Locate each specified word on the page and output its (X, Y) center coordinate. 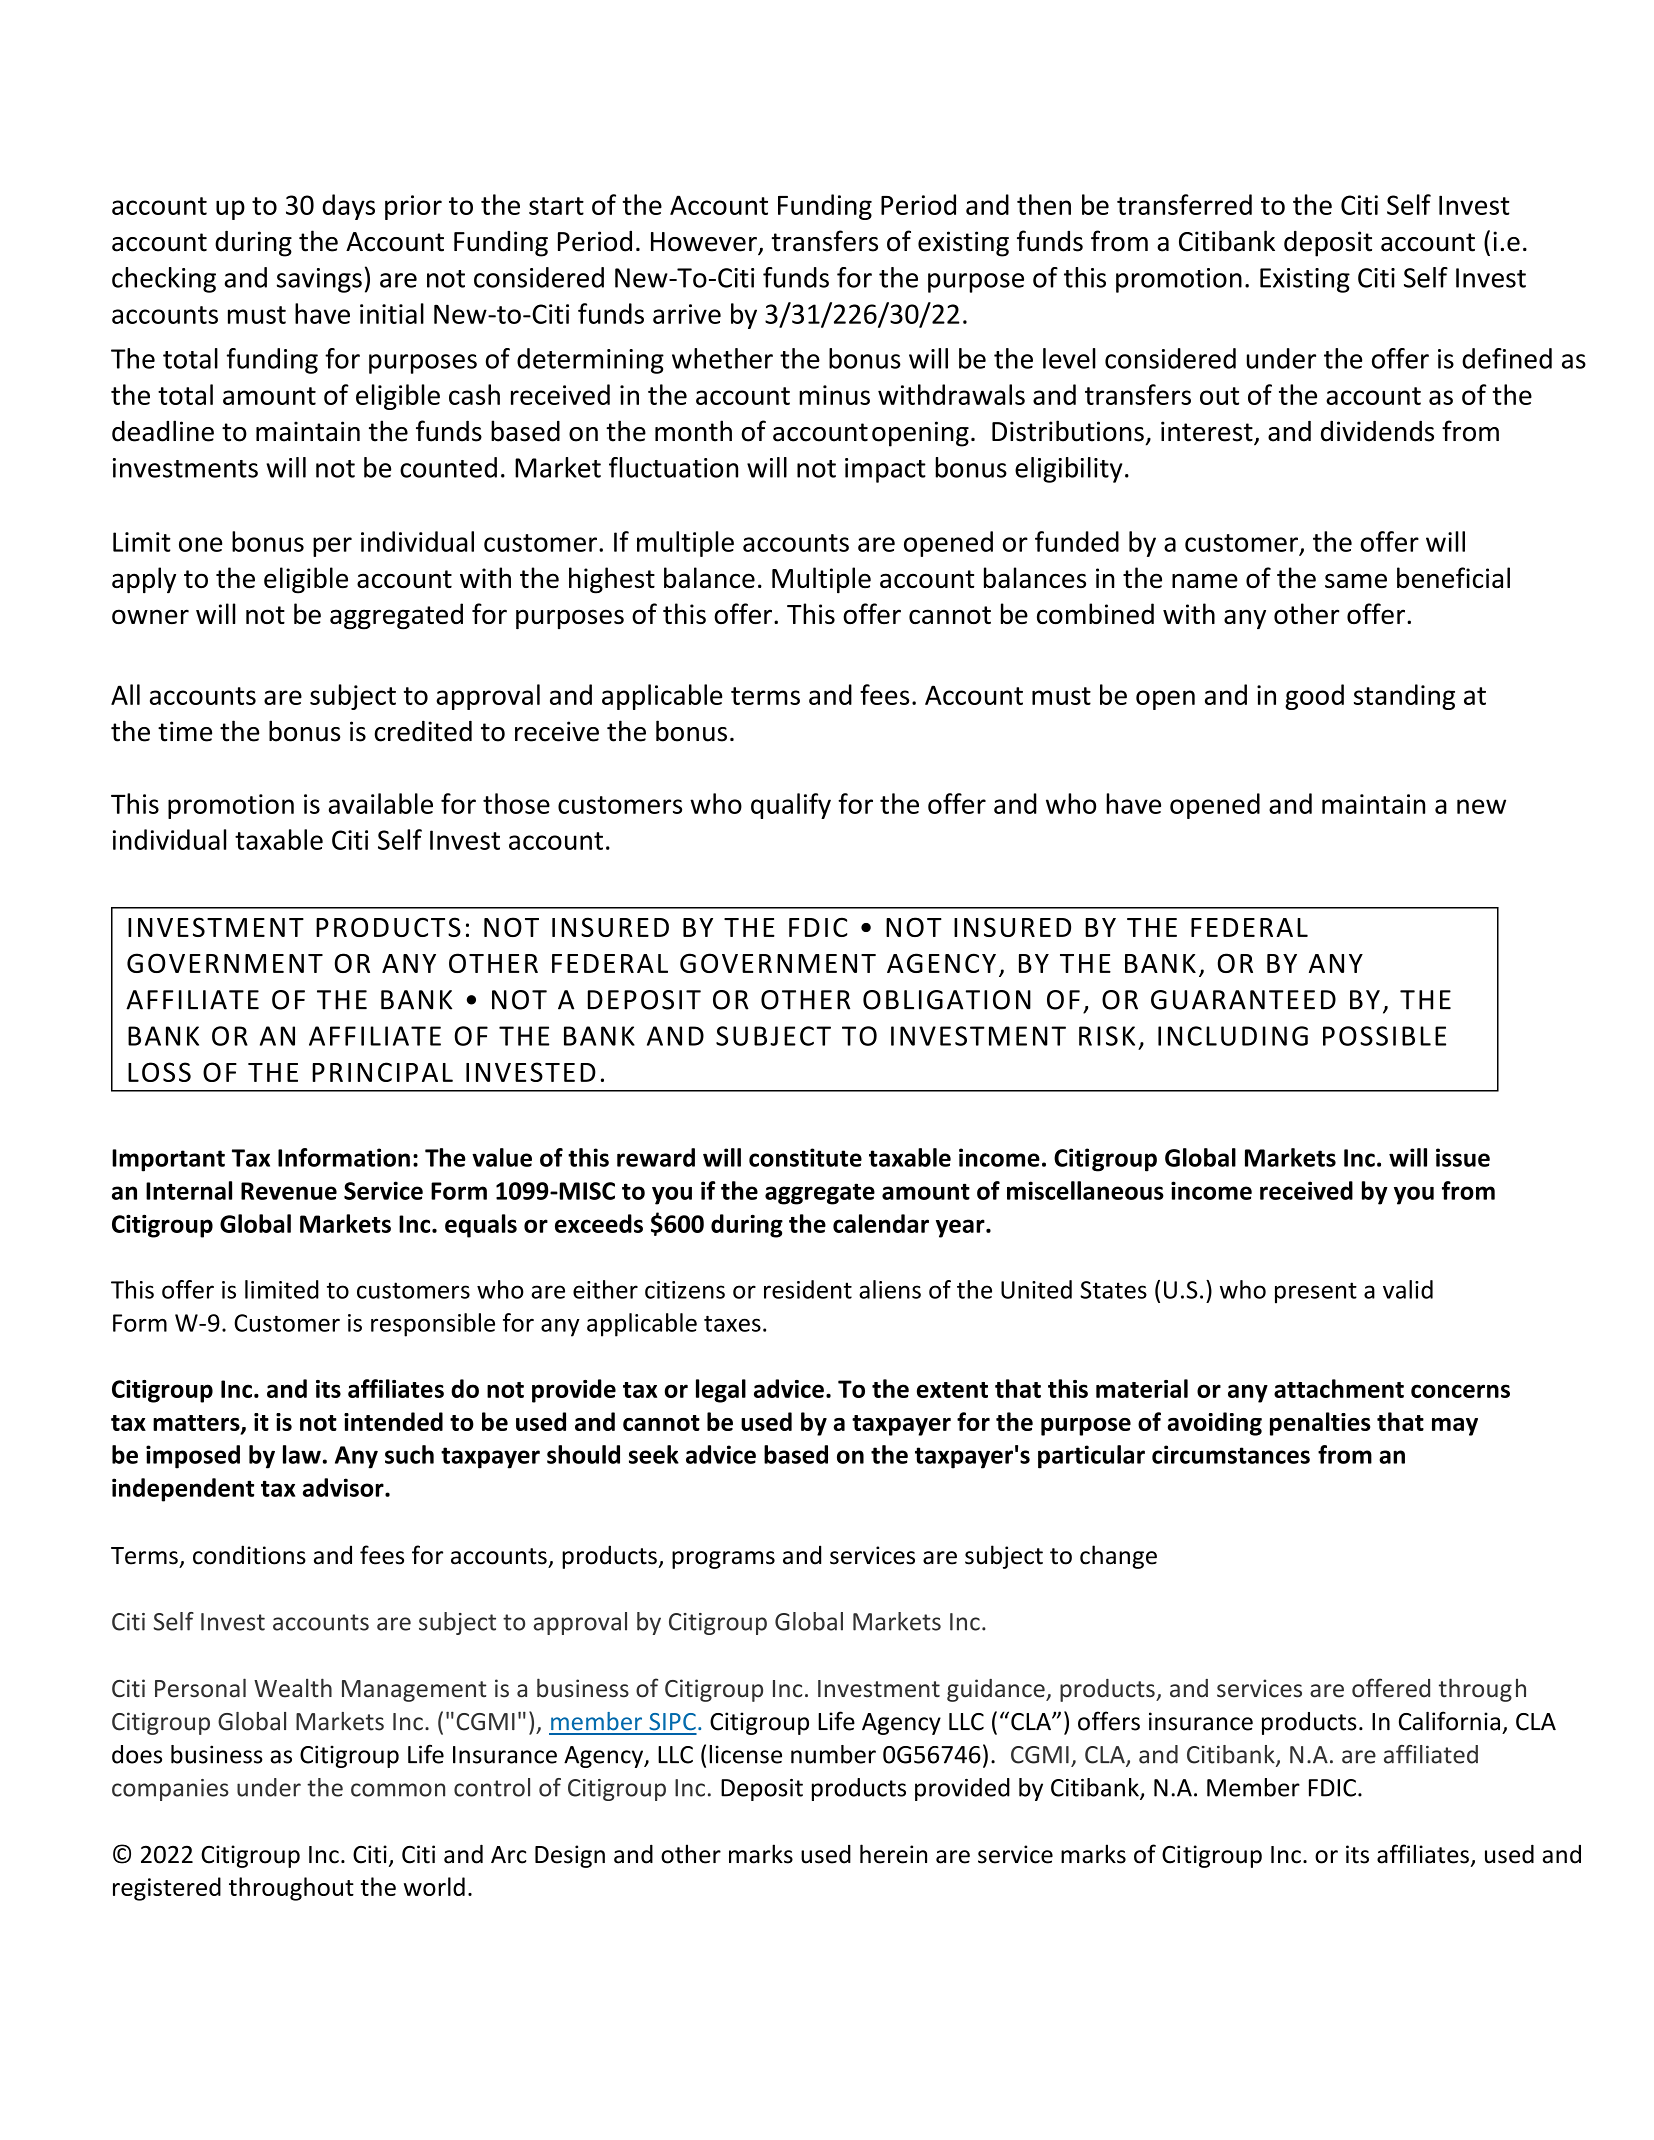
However (705, 243)
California (1449, 1721)
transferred (1184, 204)
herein (893, 1854)
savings (319, 280)
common (398, 1790)
